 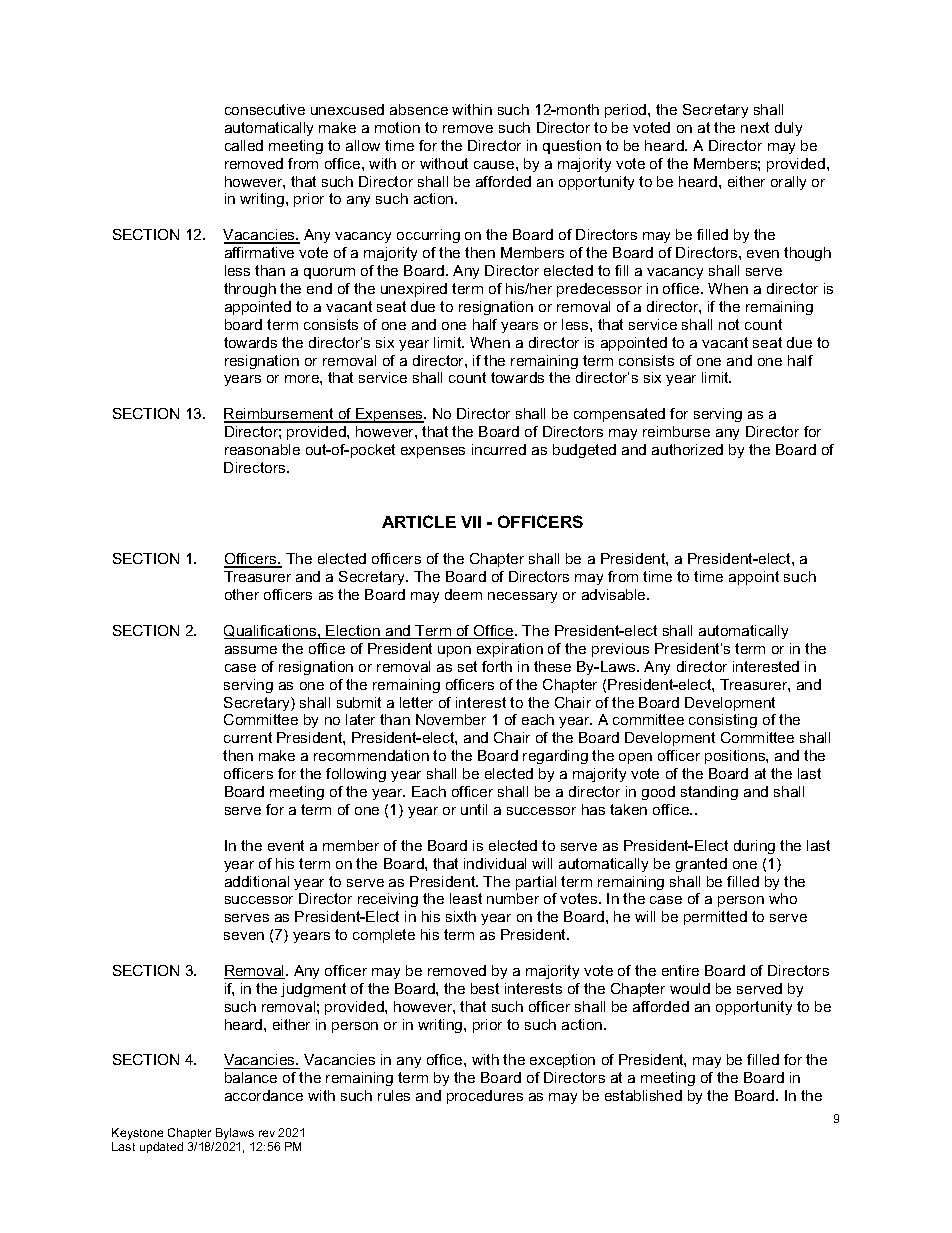 I want to click on cause, so click(x=495, y=165).
